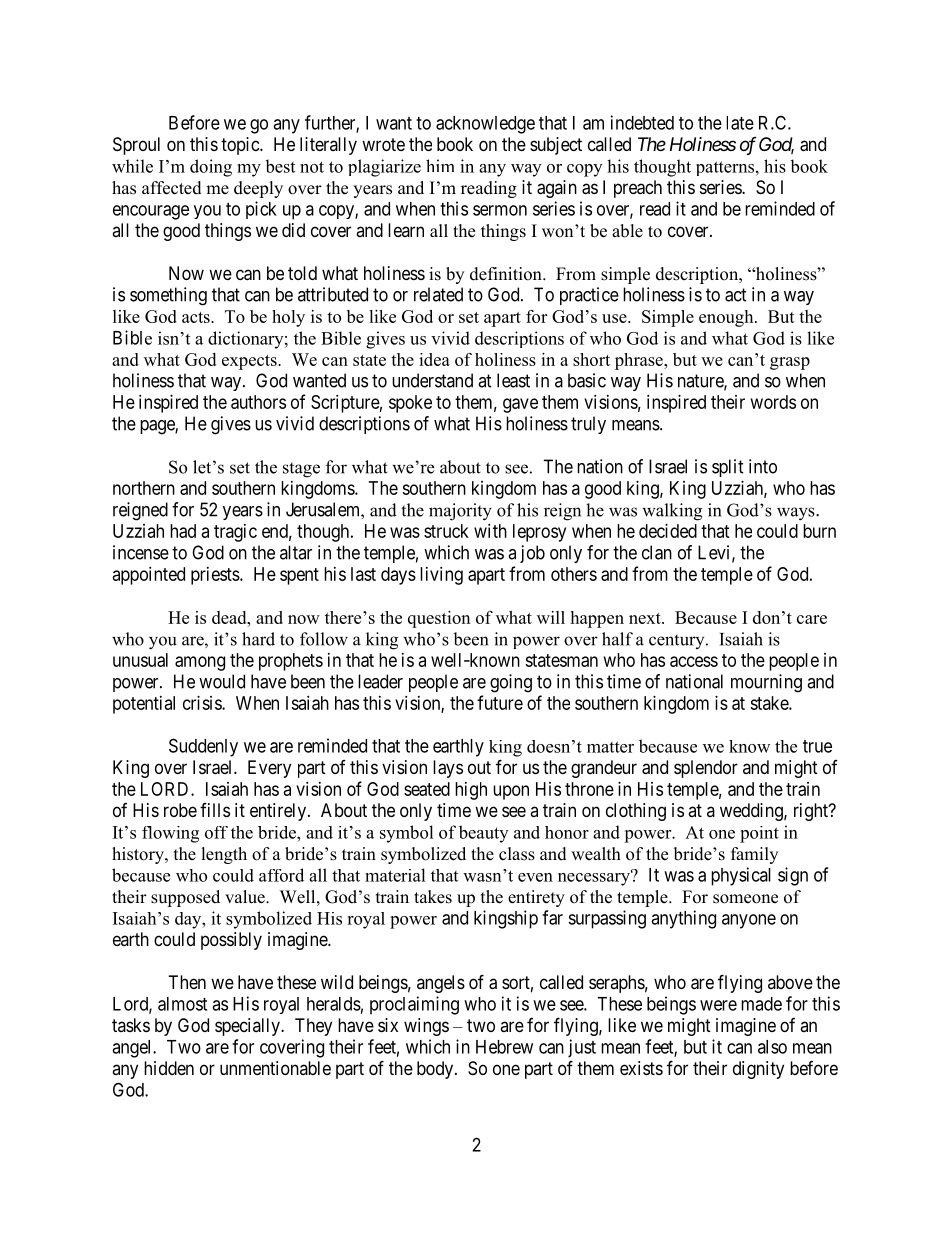  Describe the element at coordinates (642, 122) in the screenshot. I see `indebted` at that location.
